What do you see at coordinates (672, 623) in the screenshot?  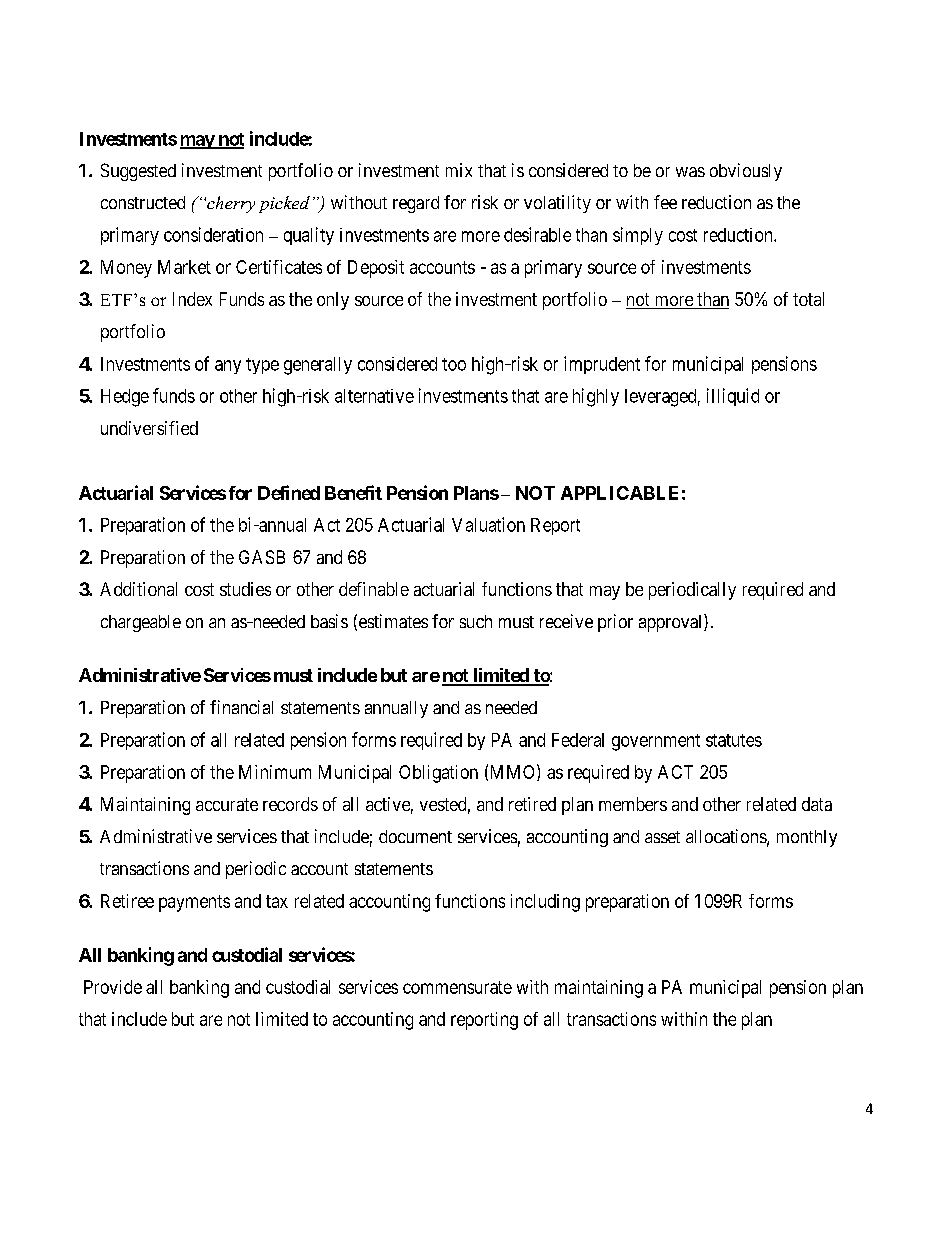 I see `approval` at bounding box center [672, 623].
